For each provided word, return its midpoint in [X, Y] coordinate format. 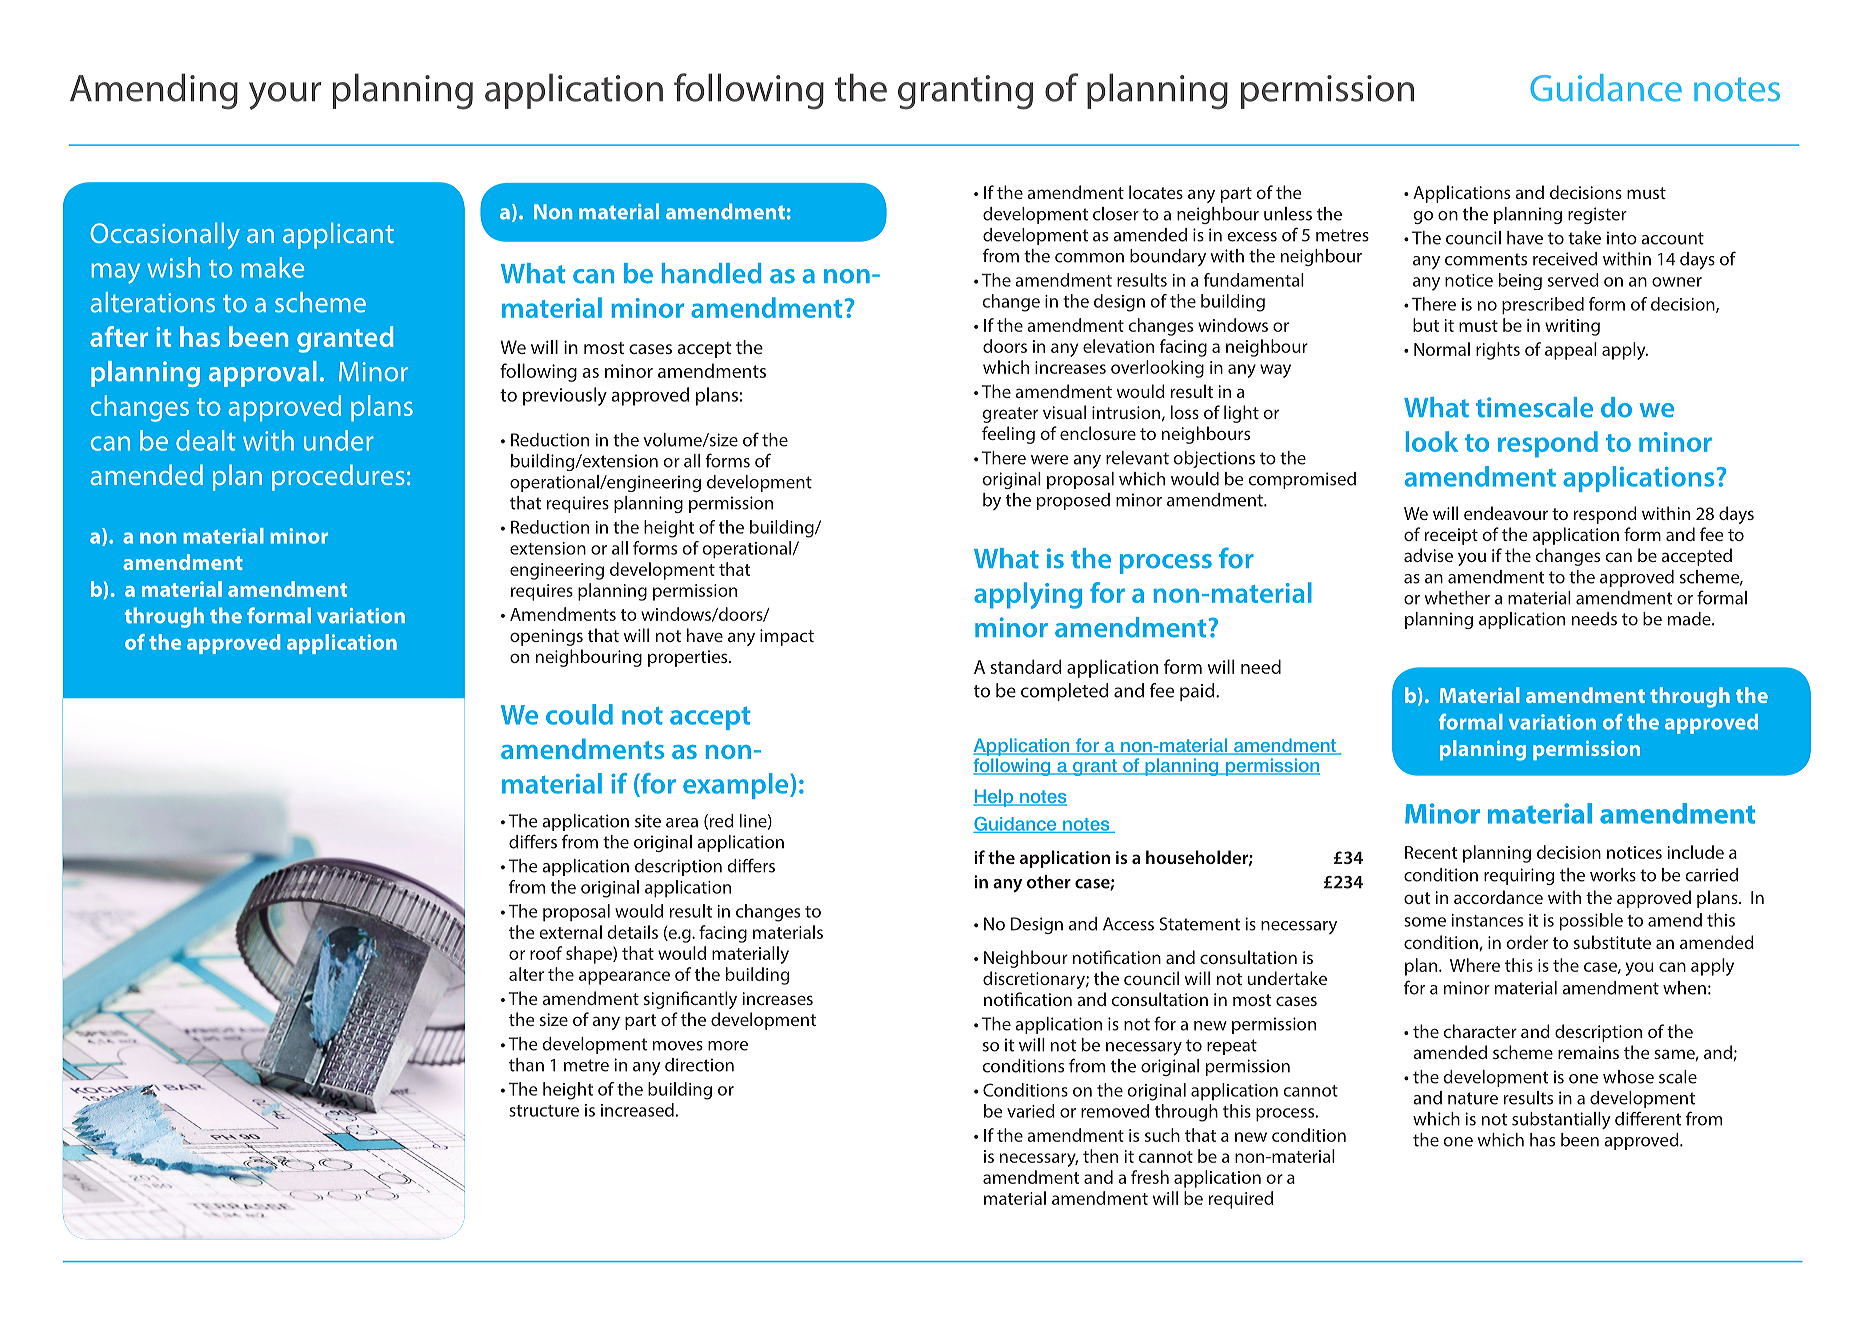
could [579, 714]
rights [1498, 351]
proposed [1073, 501]
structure [544, 1111]
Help [994, 798]
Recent [1431, 852]
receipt [1451, 536]
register [1597, 215]
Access [1128, 924]
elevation [1118, 346]
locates [1156, 192]
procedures [338, 477]
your [285, 96]
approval [263, 374]
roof [546, 953]
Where [1475, 965]
